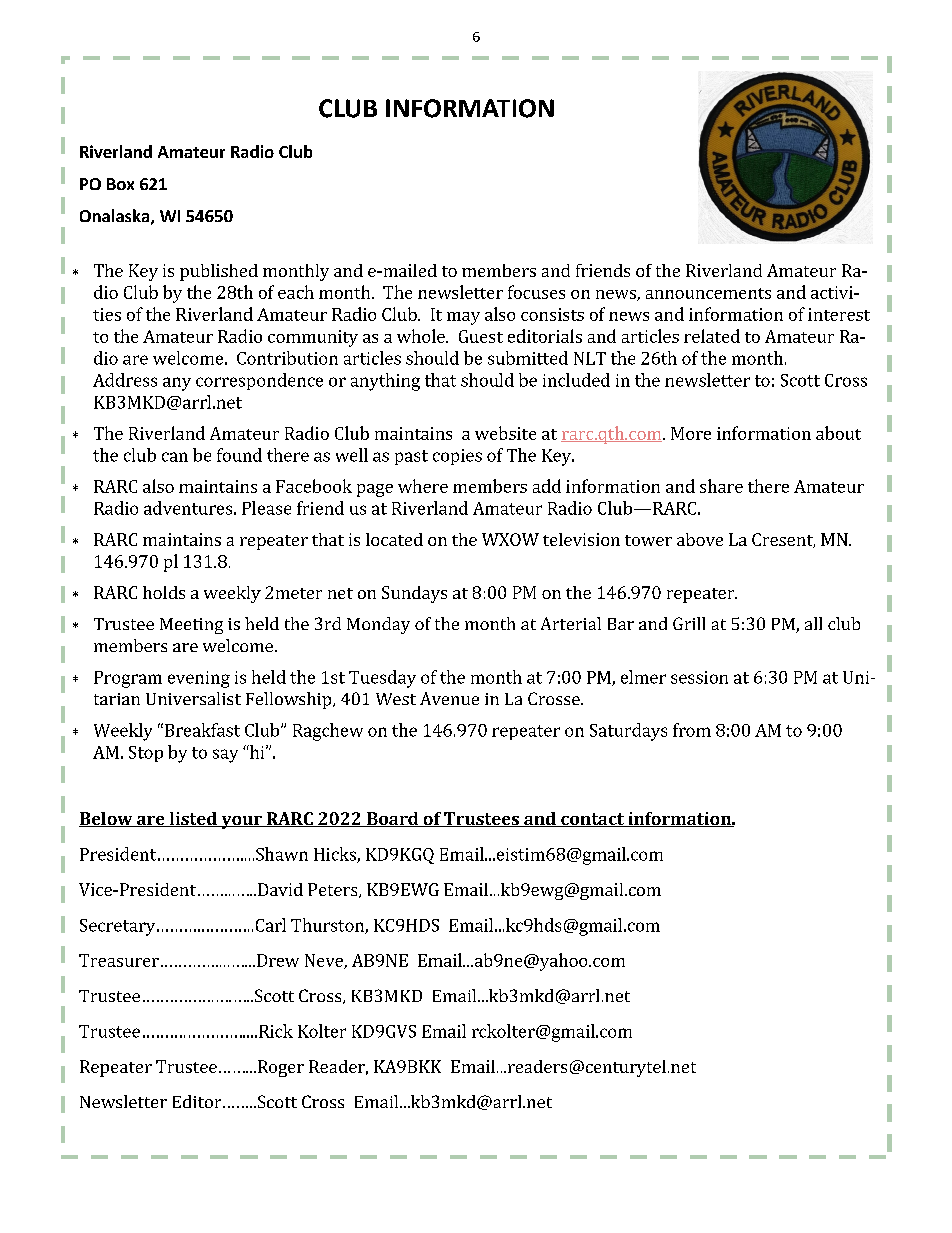  What do you see at coordinates (708, 293) in the screenshot?
I see `announcements` at bounding box center [708, 293].
